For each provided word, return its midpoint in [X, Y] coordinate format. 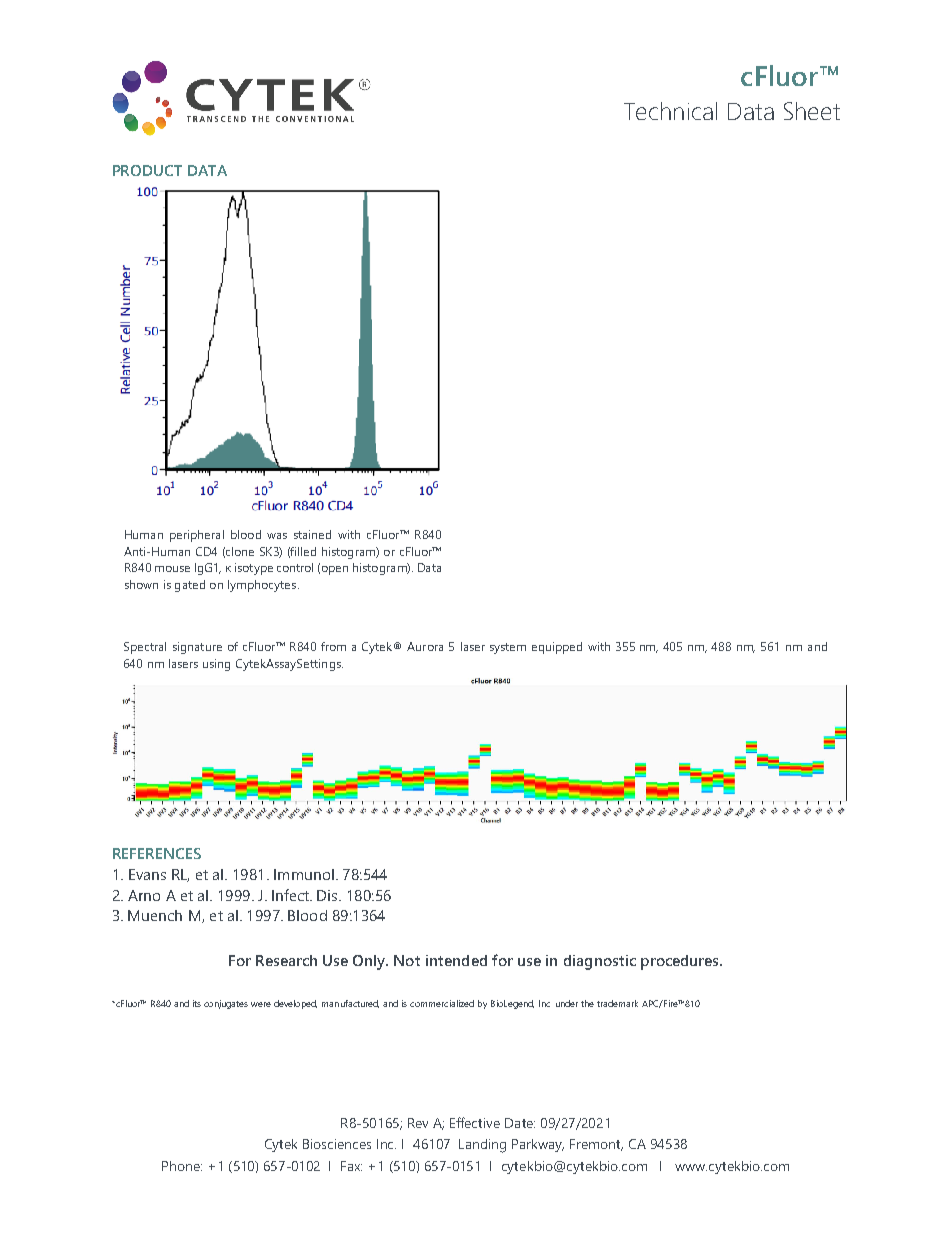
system [508, 648]
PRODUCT [147, 170]
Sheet [812, 111]
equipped [557, 648]
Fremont [596, 1145]
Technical [670, 111]
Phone [182, 1166]
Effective [475, 1122]
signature [197, 648]
